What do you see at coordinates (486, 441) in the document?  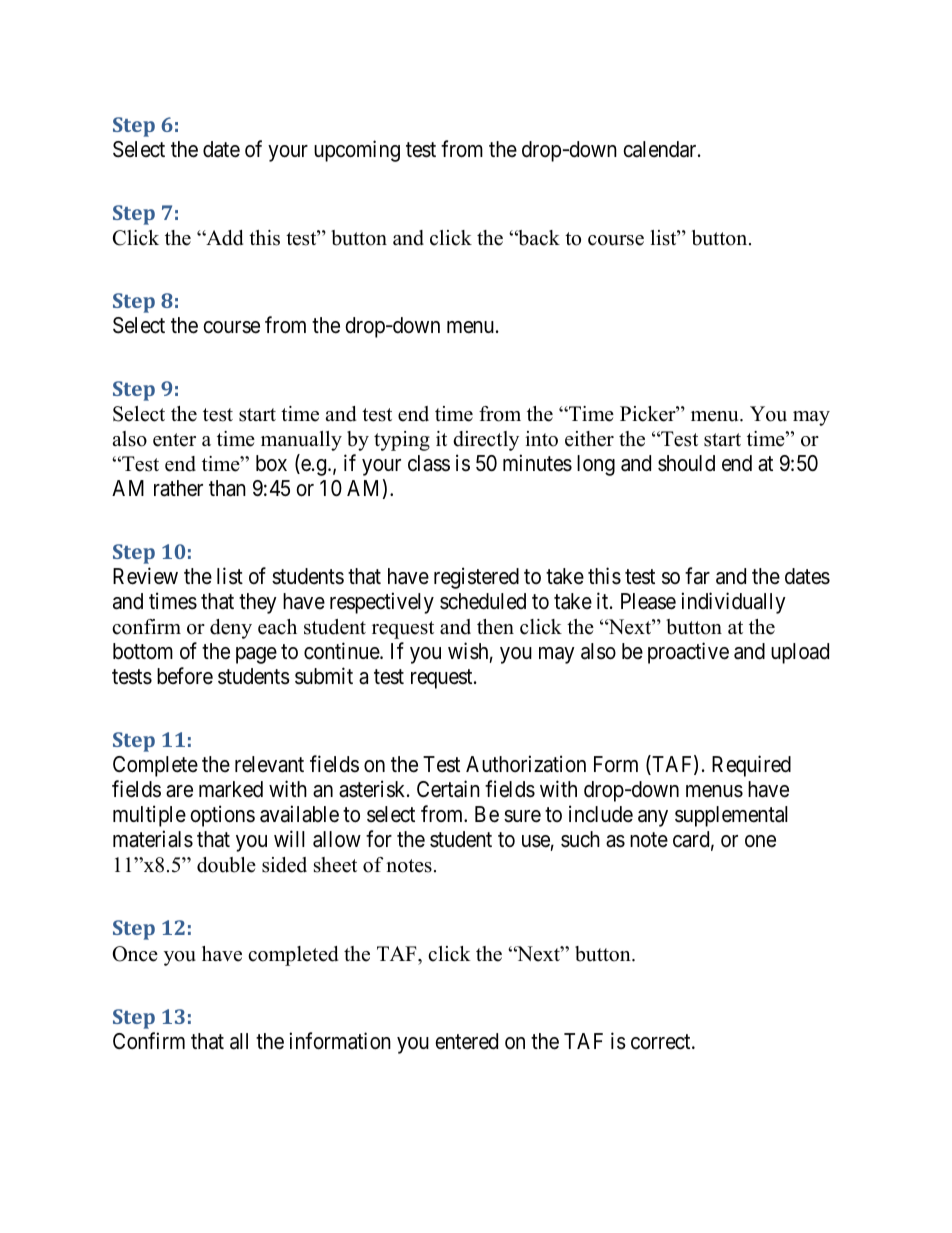 I see `directly` at bounding box center [486, 441].
